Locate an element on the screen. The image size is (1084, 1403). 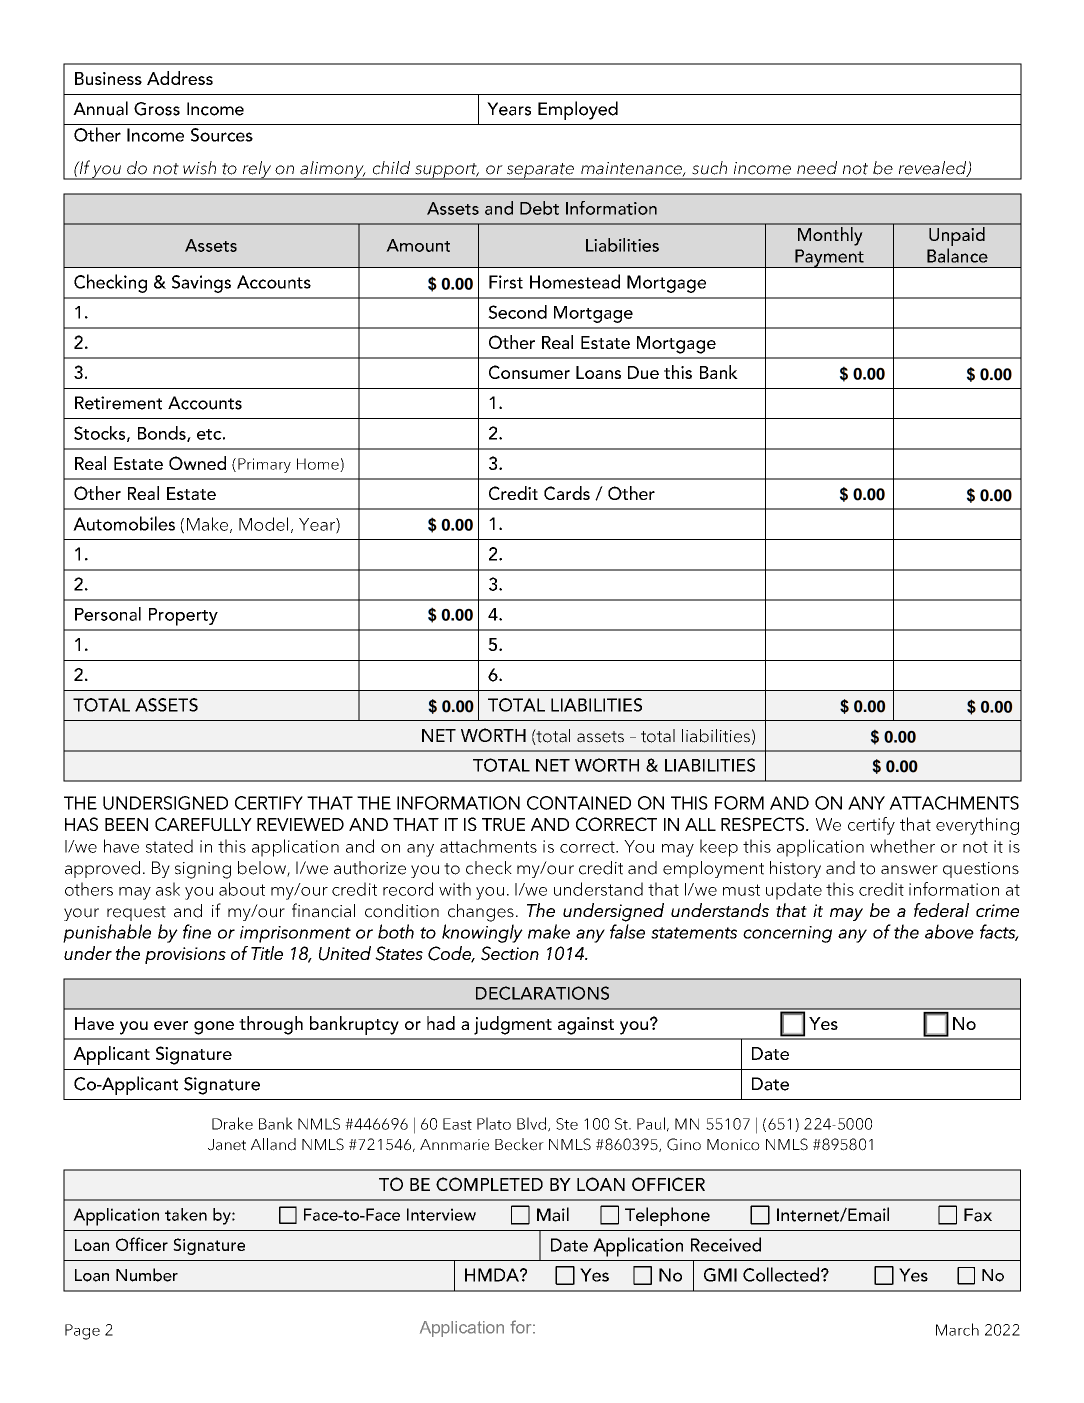
assets is located at coordinates (600, 737).
